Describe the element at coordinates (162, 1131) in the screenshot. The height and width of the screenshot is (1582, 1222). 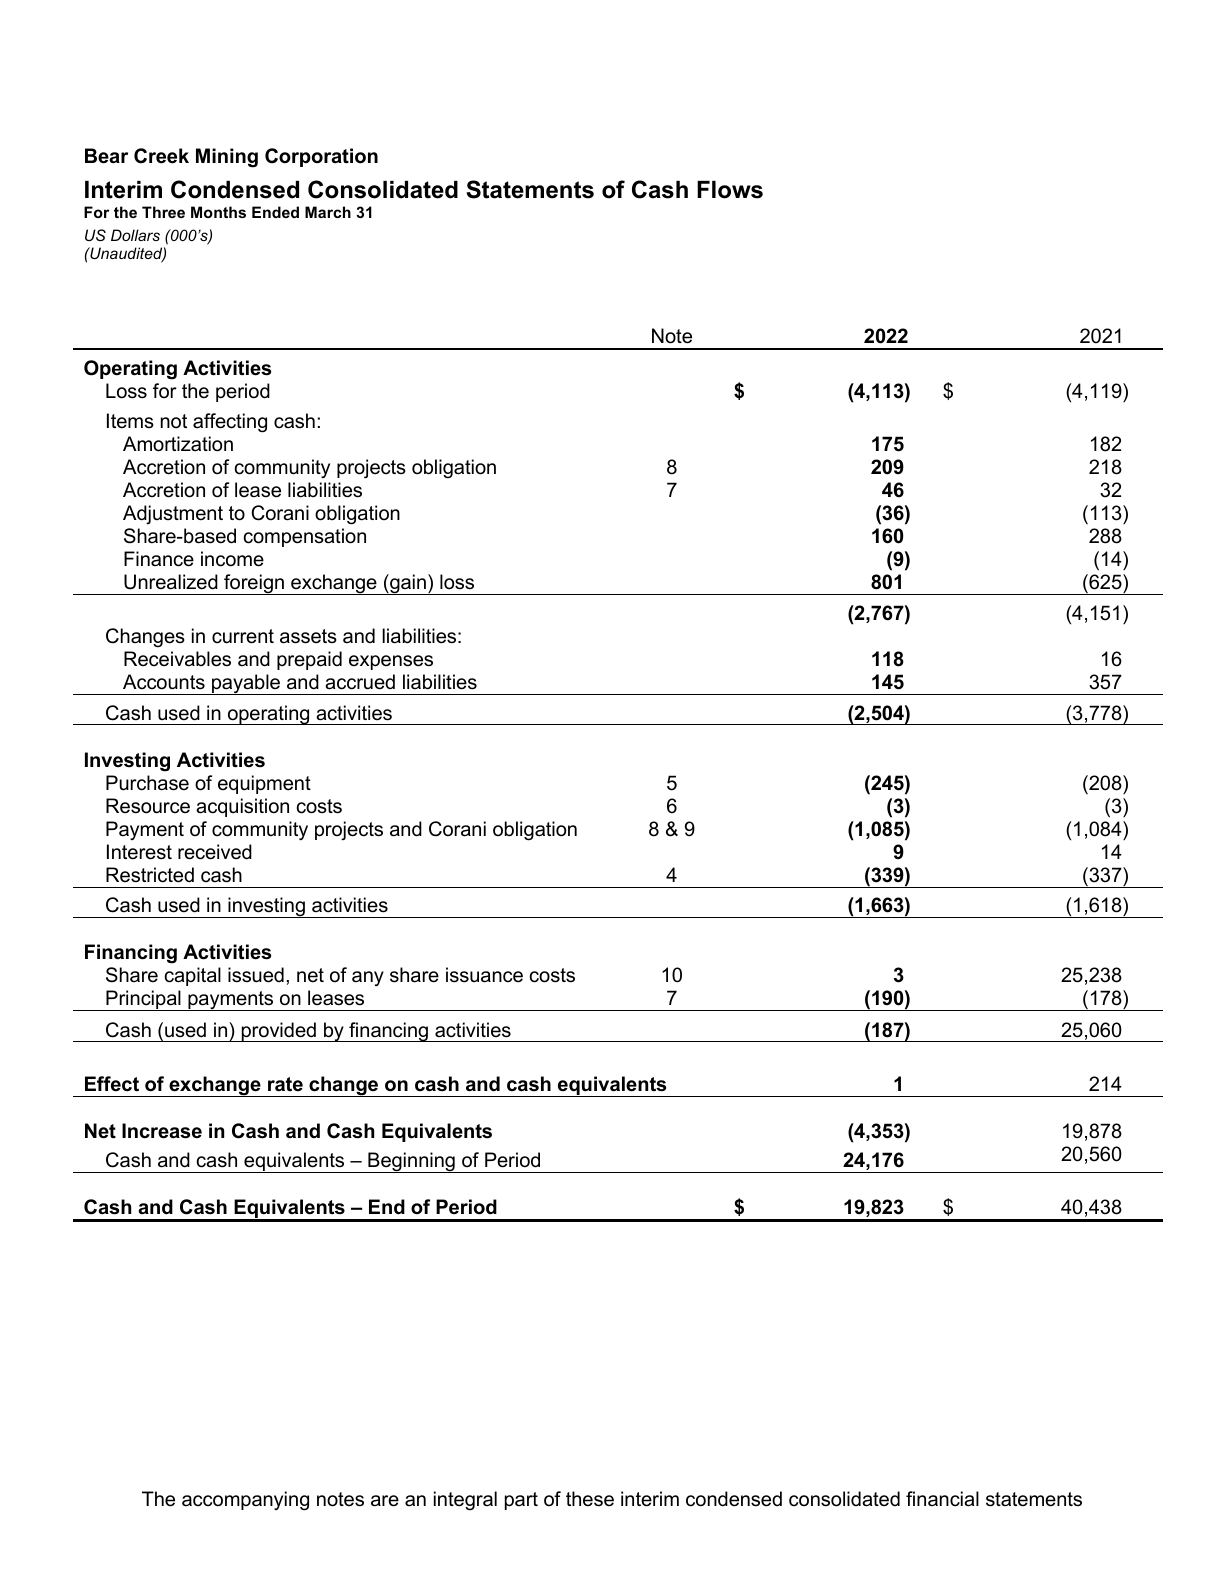
I see `Increase` at that location.
